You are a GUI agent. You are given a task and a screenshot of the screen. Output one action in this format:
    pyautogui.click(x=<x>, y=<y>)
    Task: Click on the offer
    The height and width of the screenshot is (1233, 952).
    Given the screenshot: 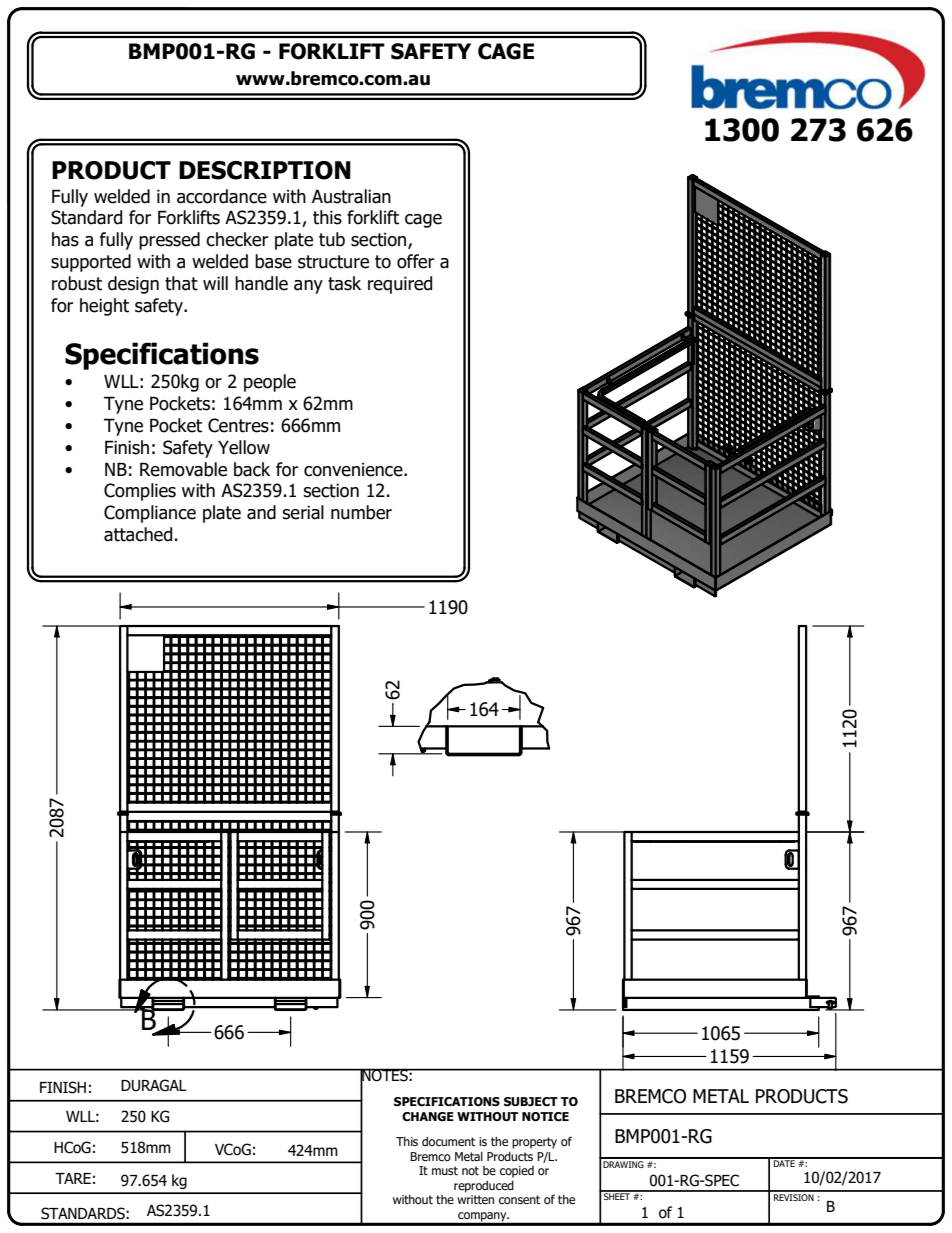 What is the action you would take?
    pyautogui.click(x=415, y=261)
